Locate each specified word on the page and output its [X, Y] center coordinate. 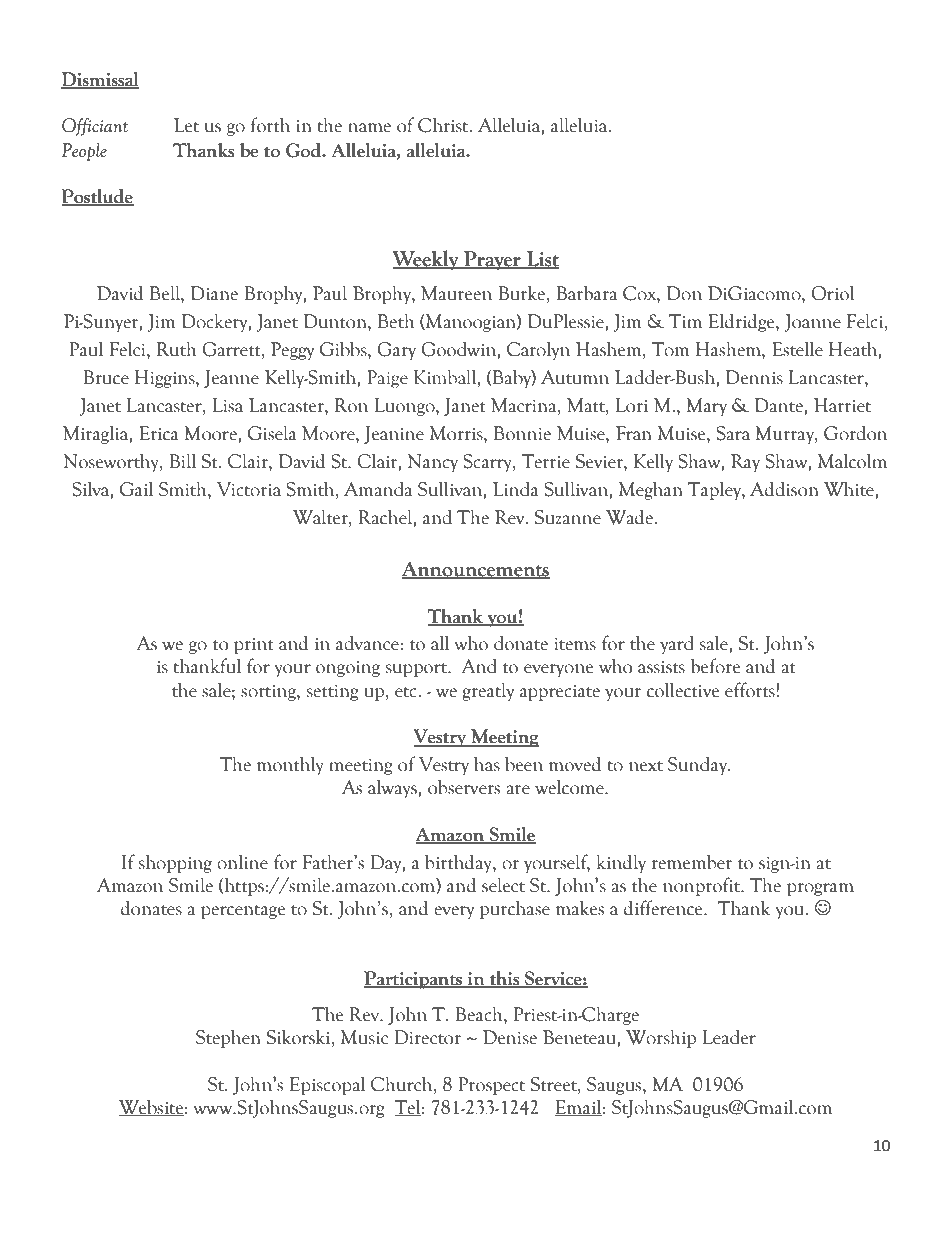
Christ [444, 125]
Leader [729, 1037]
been [524, 764]
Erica [159, 433]
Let [186, 125]
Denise [510, 1037]
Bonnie [522, 433]
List [541, 259]
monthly [290, 765]
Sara [733, 433]
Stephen [228, 1038]
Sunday [699, 765]
